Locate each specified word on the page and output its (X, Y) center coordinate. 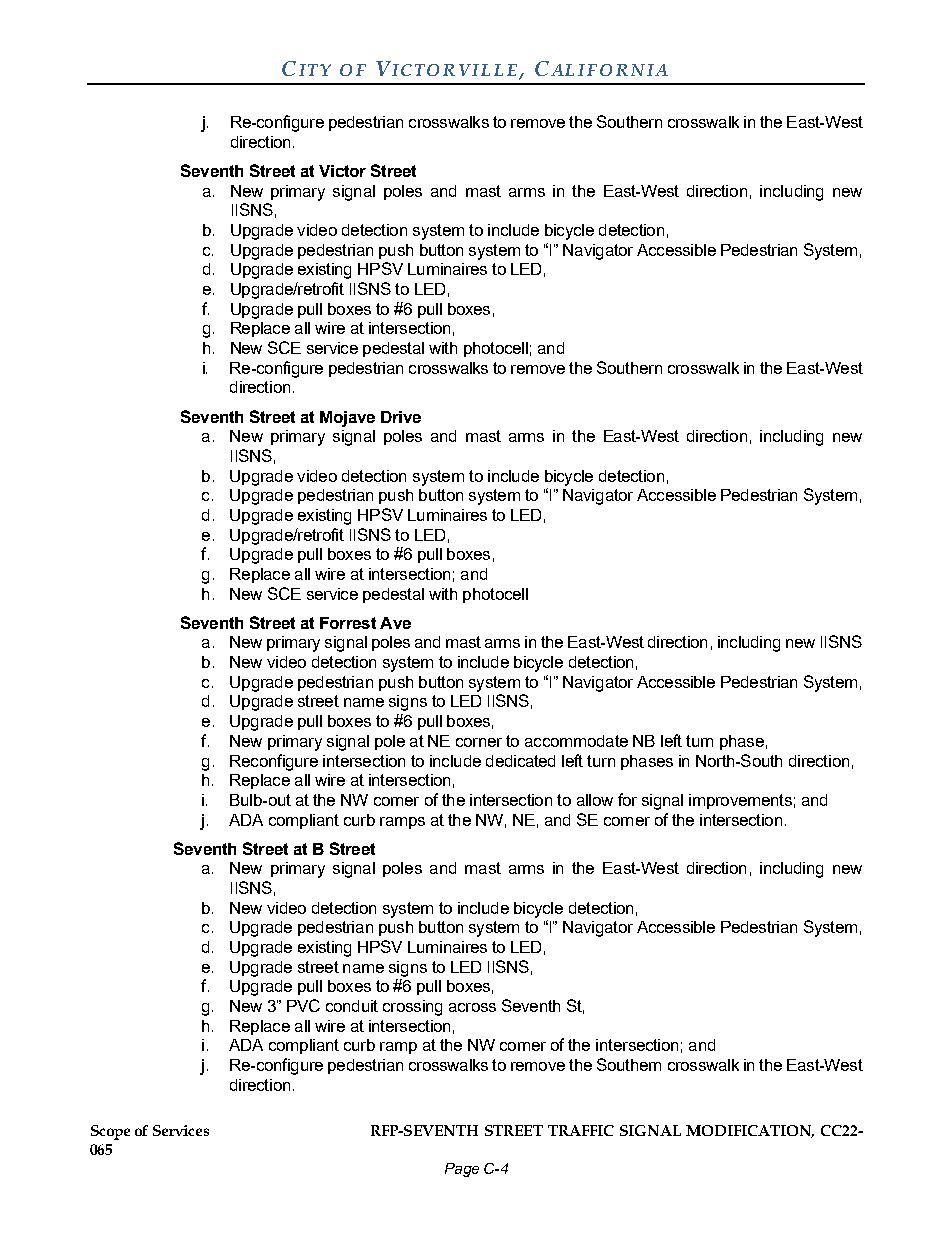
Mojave (347, 419)
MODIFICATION (750, 1131)
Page (462, 1170)
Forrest (348, 623)
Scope (110, 1132)
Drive (401, 417)
